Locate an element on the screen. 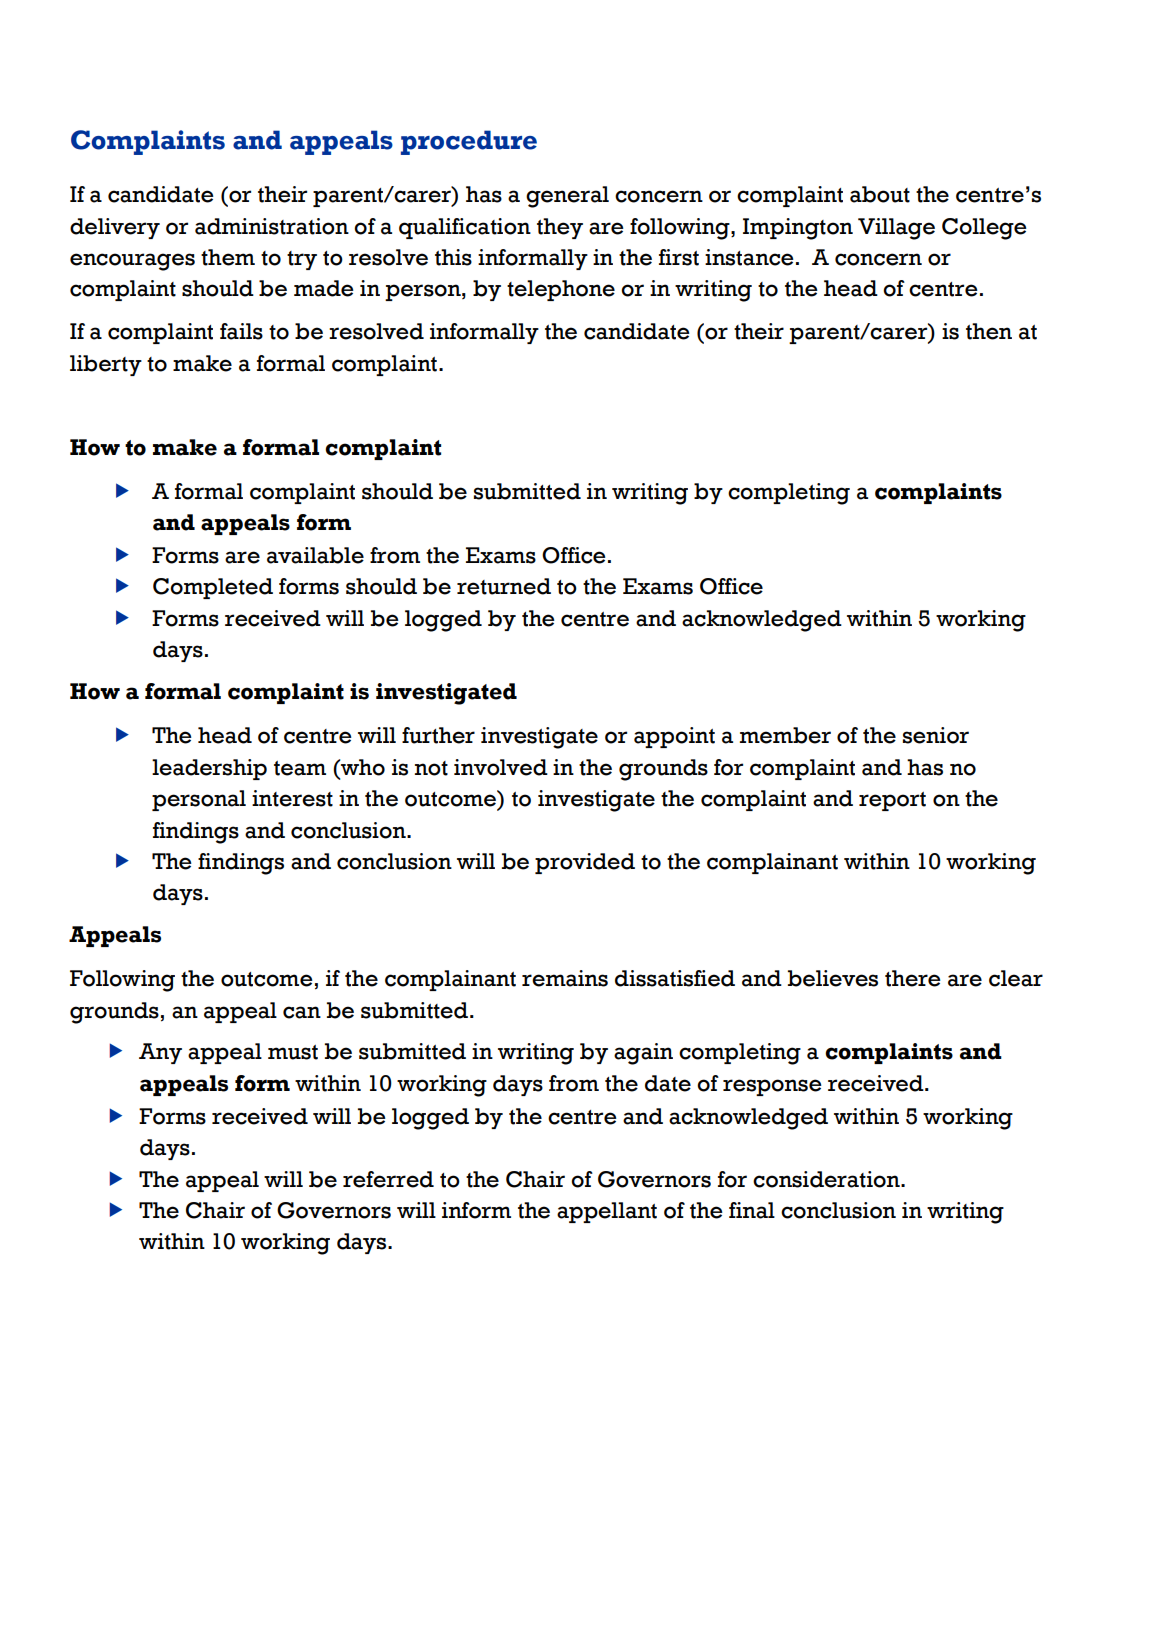 The image size is (1154, 1632). liberty is located at coordinates (106, 365).
